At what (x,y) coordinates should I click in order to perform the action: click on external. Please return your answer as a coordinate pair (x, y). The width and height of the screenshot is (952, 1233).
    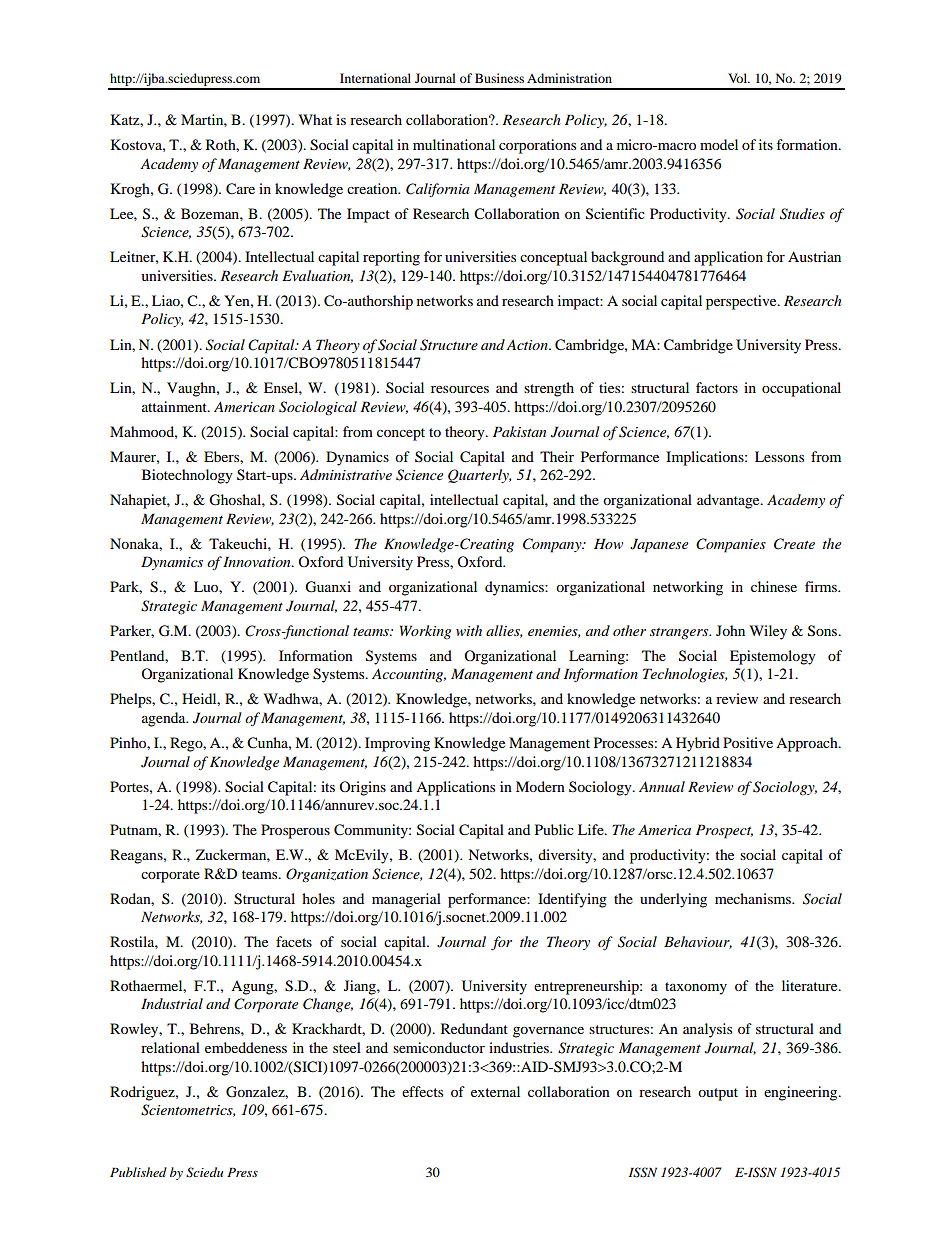
    Looking at the image, I should click on (495, 1091).
